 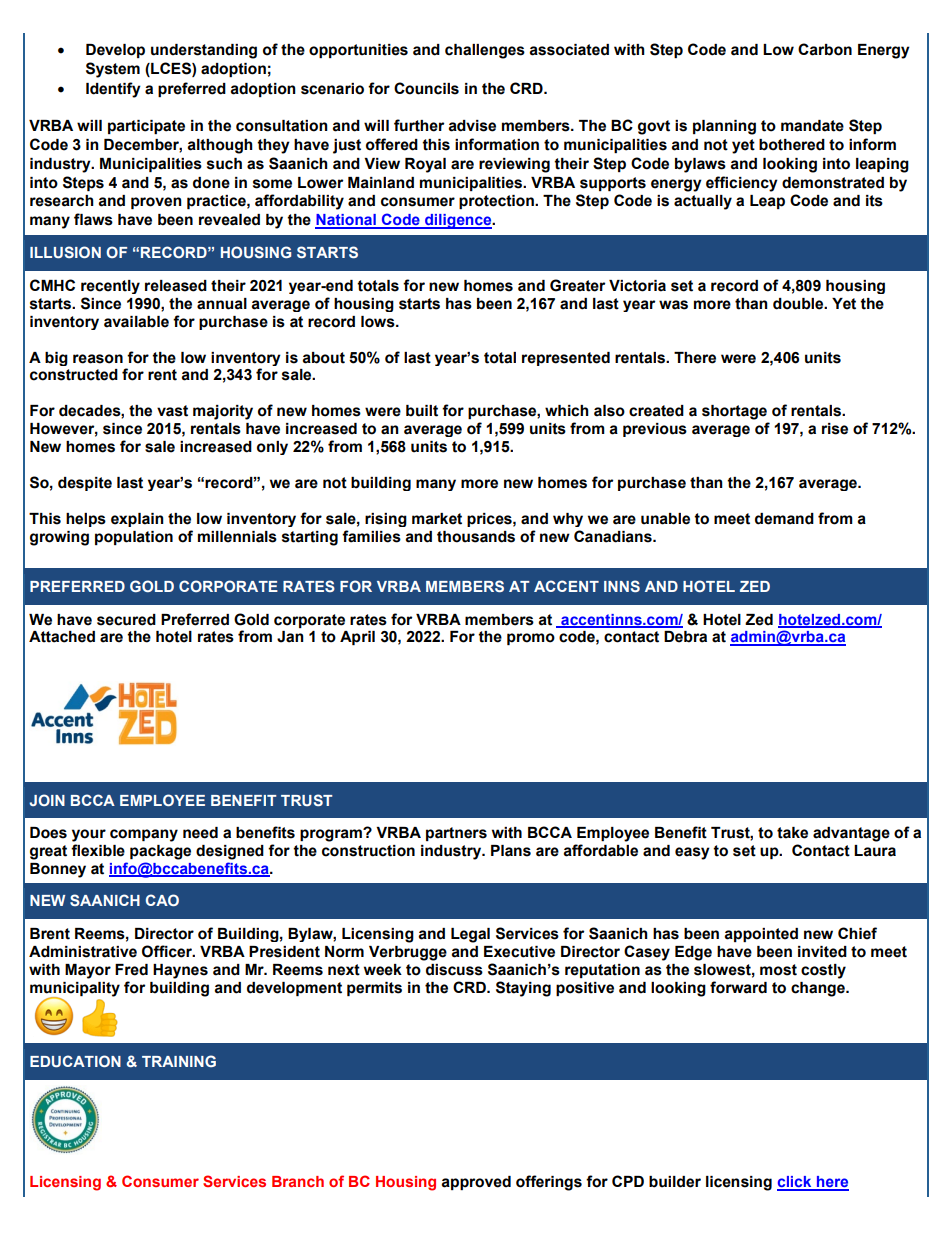 I want to click on TRAINING, so click(x=179, y=1061).
